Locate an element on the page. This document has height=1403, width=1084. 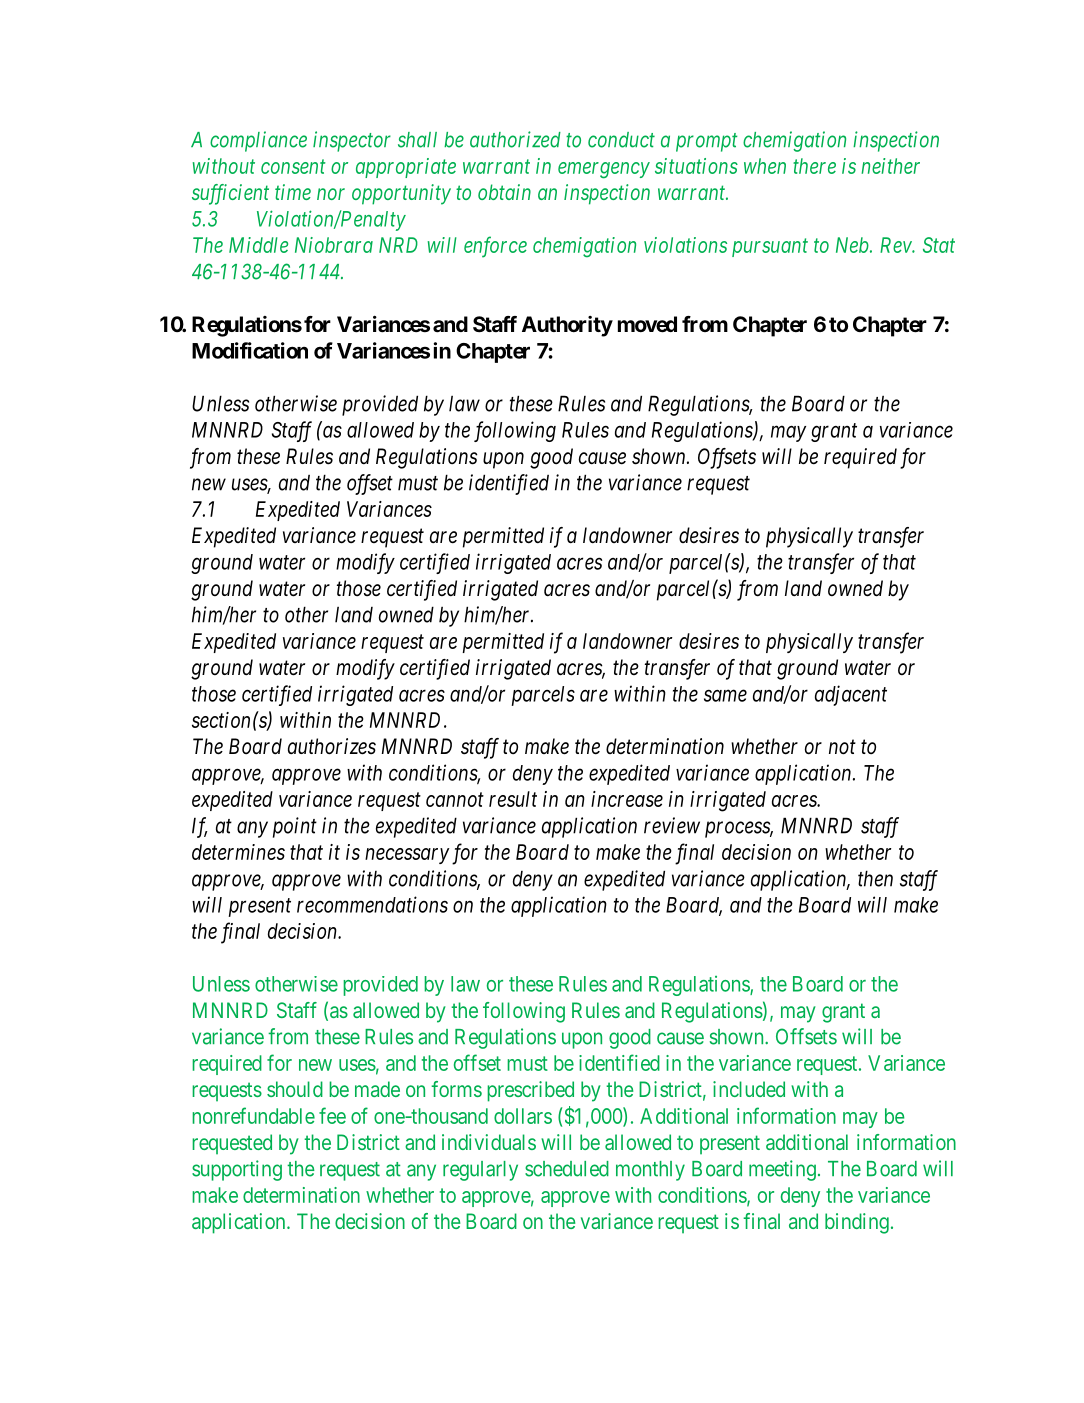
same is located at coordinates (725, 696).
